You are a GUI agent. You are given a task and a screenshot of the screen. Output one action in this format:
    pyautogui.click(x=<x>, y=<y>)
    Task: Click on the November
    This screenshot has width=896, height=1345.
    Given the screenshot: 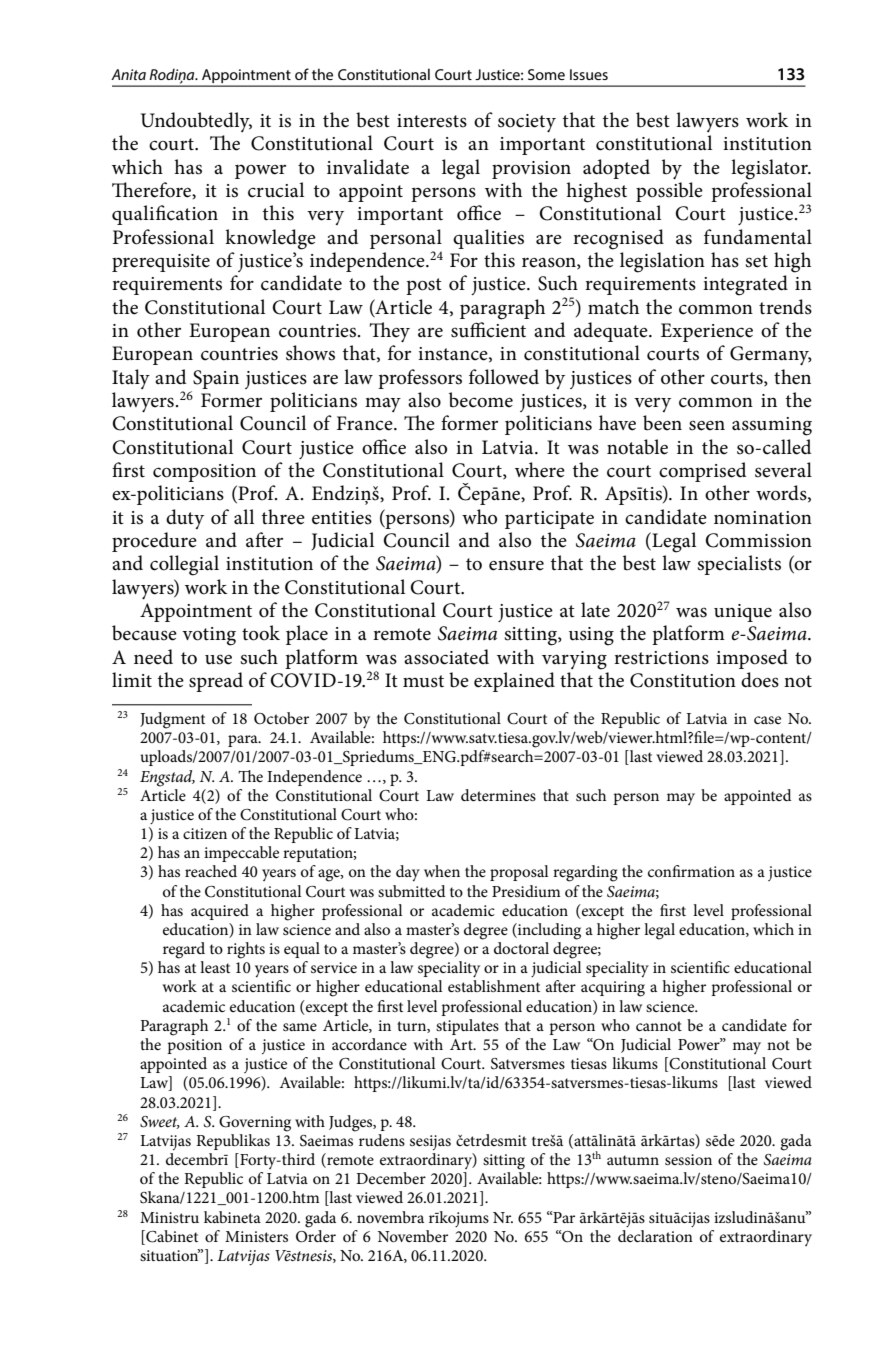 What is the action you would take?
    pyautogui.click(x=412, y=1236)
